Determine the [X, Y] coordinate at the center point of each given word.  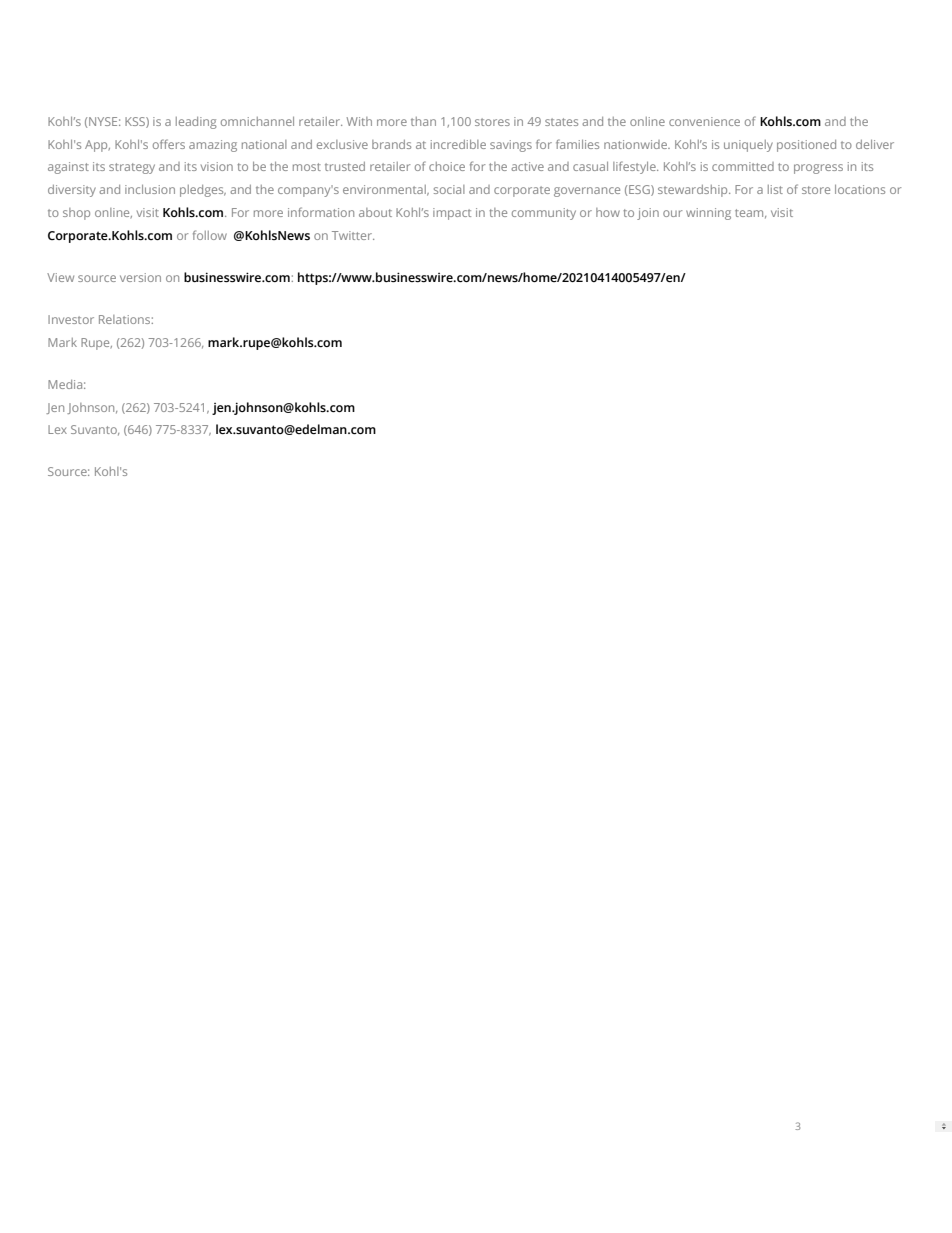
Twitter [353, 235]
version [140, 277]
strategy [132, 168]
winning [708, 214]
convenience [704, 121]
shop [76, 214]
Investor [71, 319]
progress [818, 169]
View [60, 277]
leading [196, 123]
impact [452, 214]
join [648, 214]
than [423, 121]
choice [447, 166]
